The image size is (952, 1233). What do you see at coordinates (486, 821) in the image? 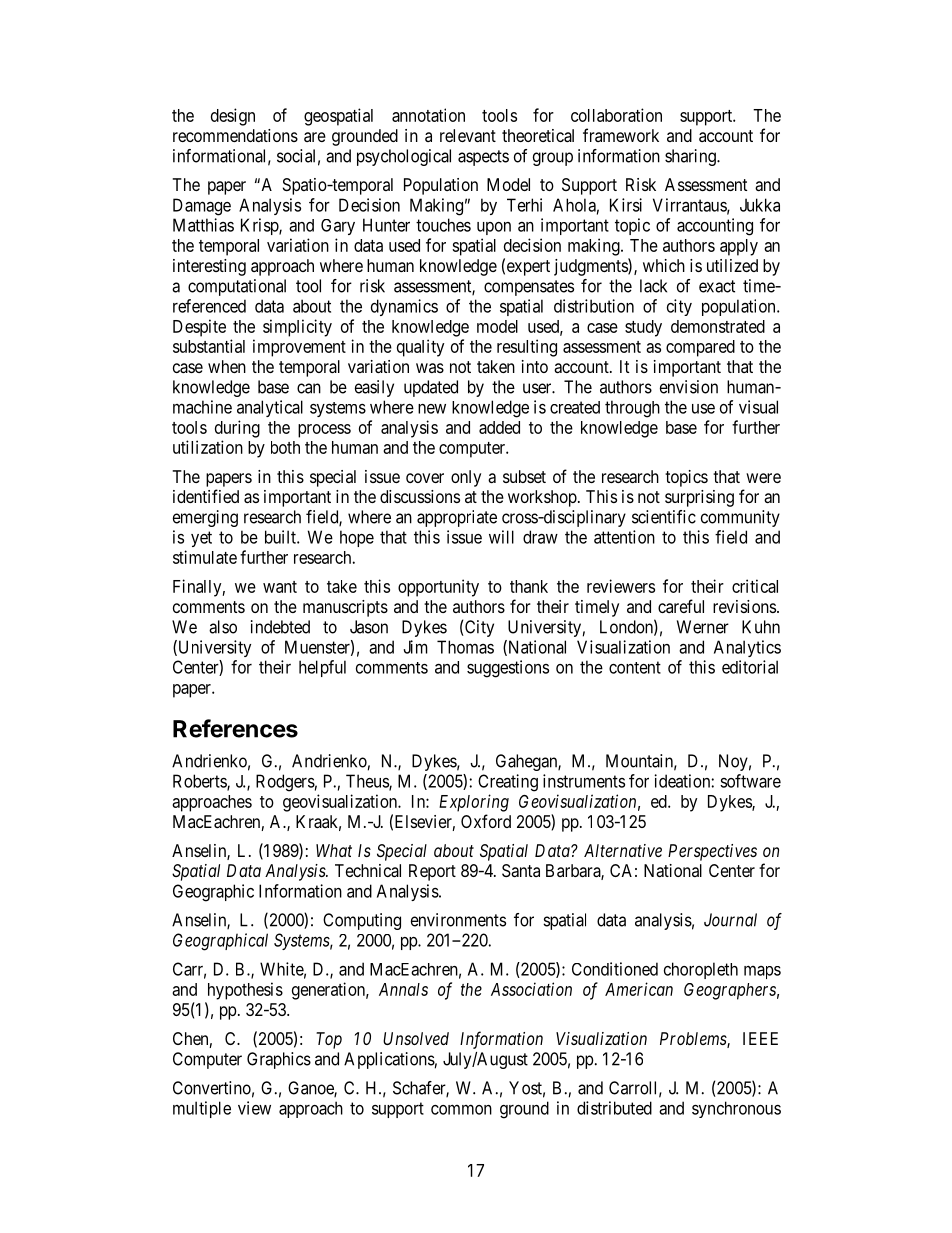
I see `Oxford` at bounding box center [486, 821].
